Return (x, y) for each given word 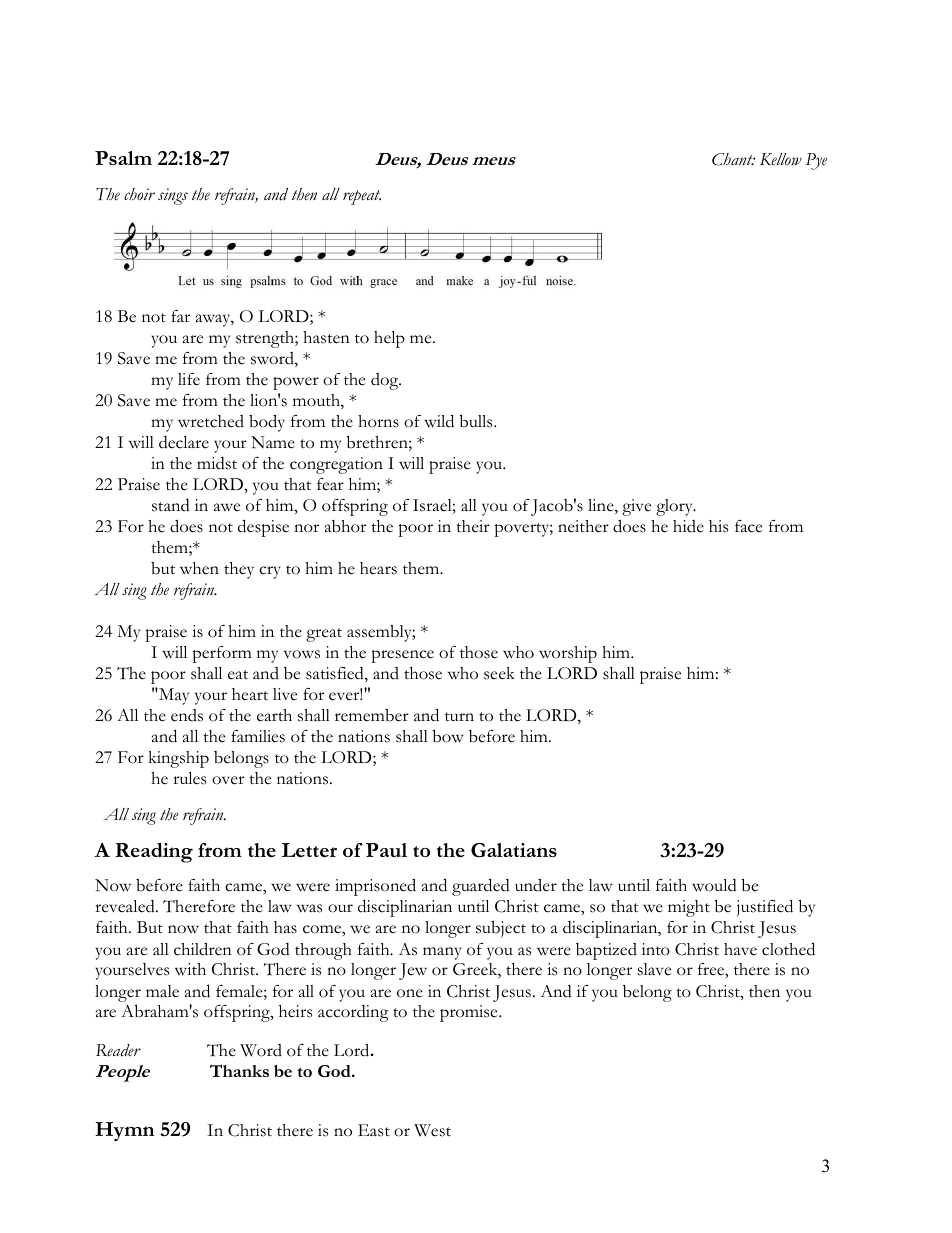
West (432, 1130)
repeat (362, 197)
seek (499, 673)
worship (568, 654)
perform (222, 654)
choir (139, 194)
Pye (816, 161)
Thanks (239, 1070)
